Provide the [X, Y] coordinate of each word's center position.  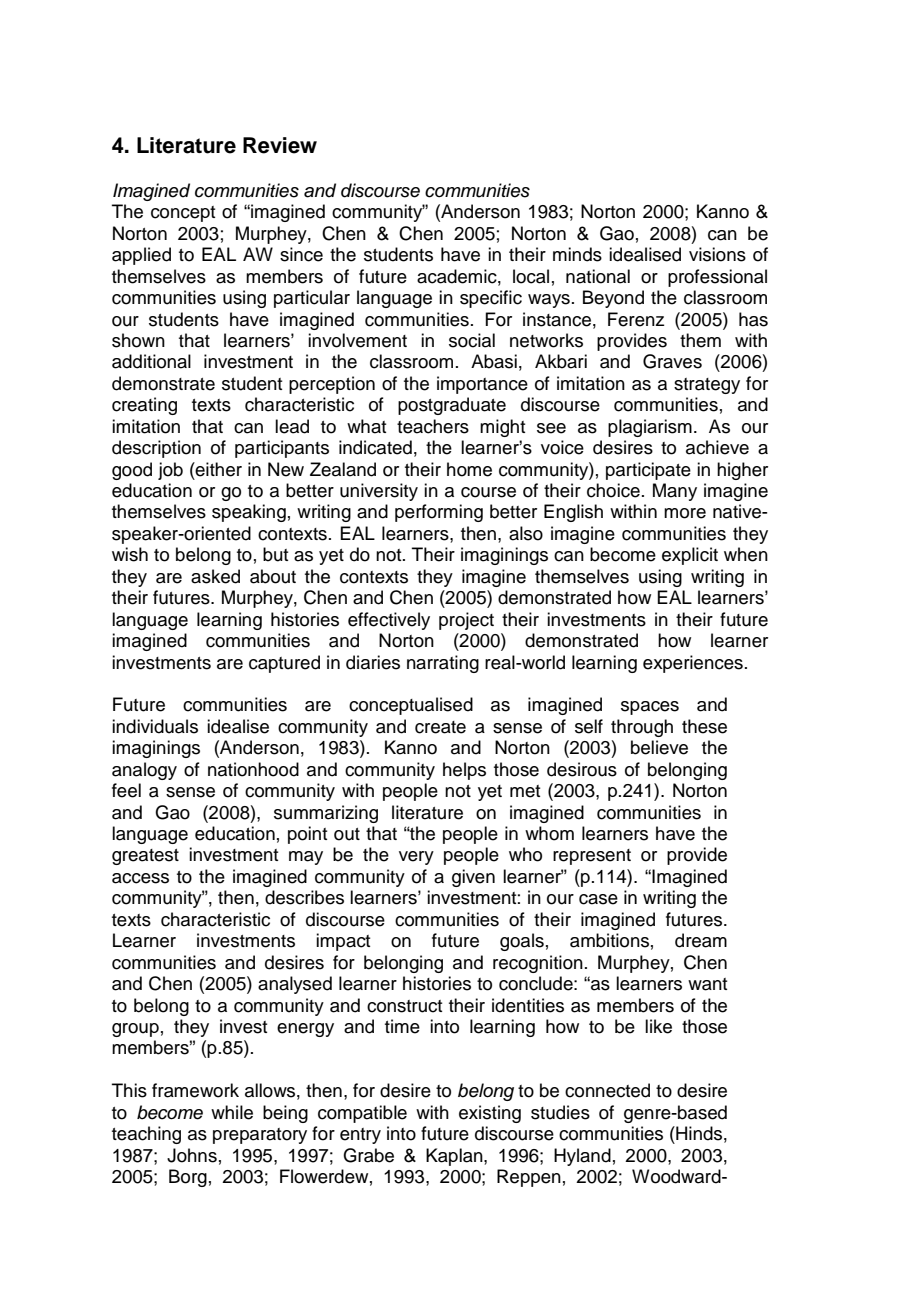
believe [659, 747]
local [531, 276]
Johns [192, 1155]
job [170, 471]
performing [439, 513]
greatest [145, 857]
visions [717, 254]
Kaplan [455, 1157]
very [416, 858]
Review [280, 145]
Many [675, 492]
